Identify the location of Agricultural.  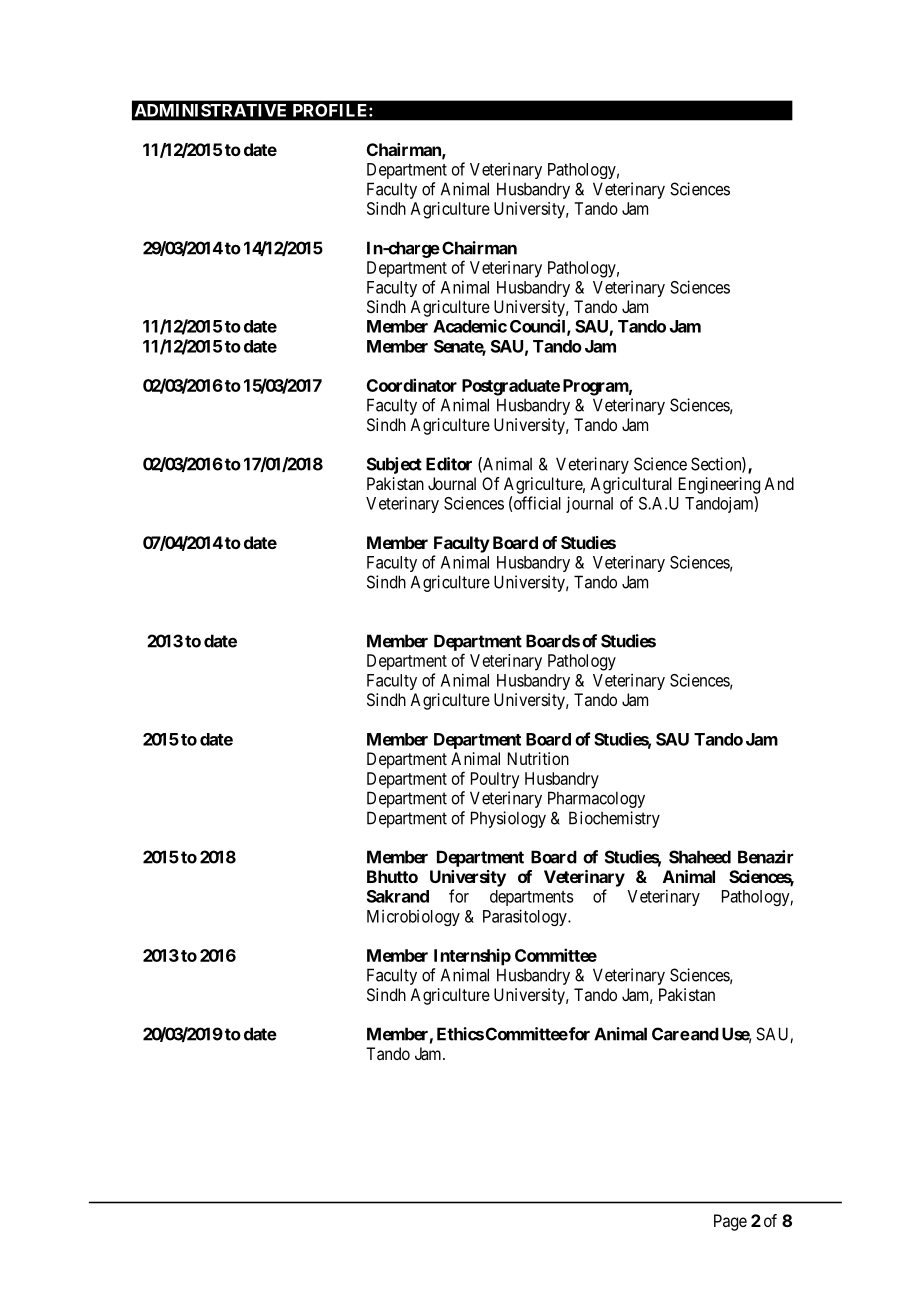
(631, 485).
